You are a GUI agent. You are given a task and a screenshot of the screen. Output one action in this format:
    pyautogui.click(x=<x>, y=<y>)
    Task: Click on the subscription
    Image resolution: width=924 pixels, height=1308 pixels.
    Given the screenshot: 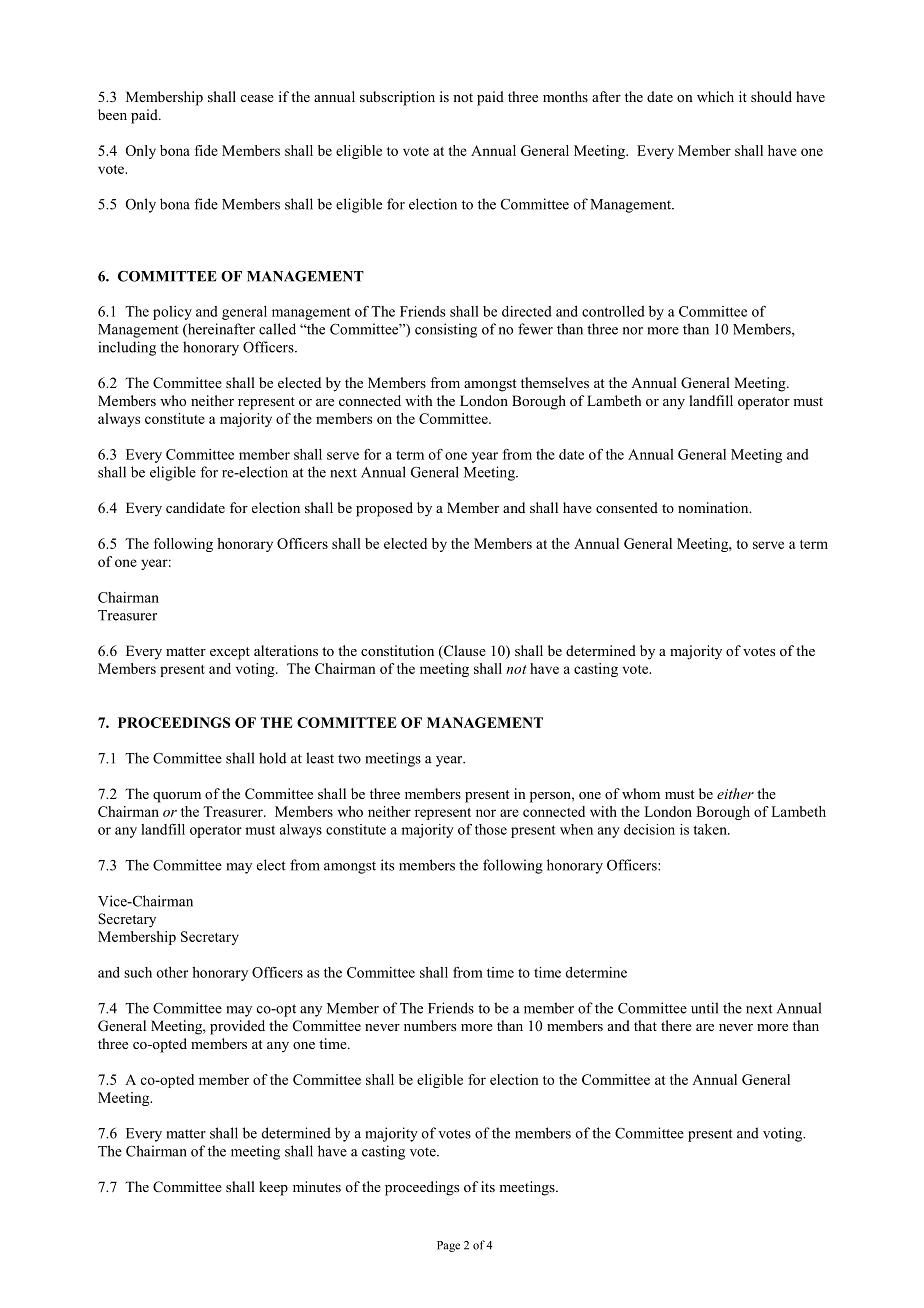 What is the action you would take?
    pyautogui.click(x=397, y=98)
